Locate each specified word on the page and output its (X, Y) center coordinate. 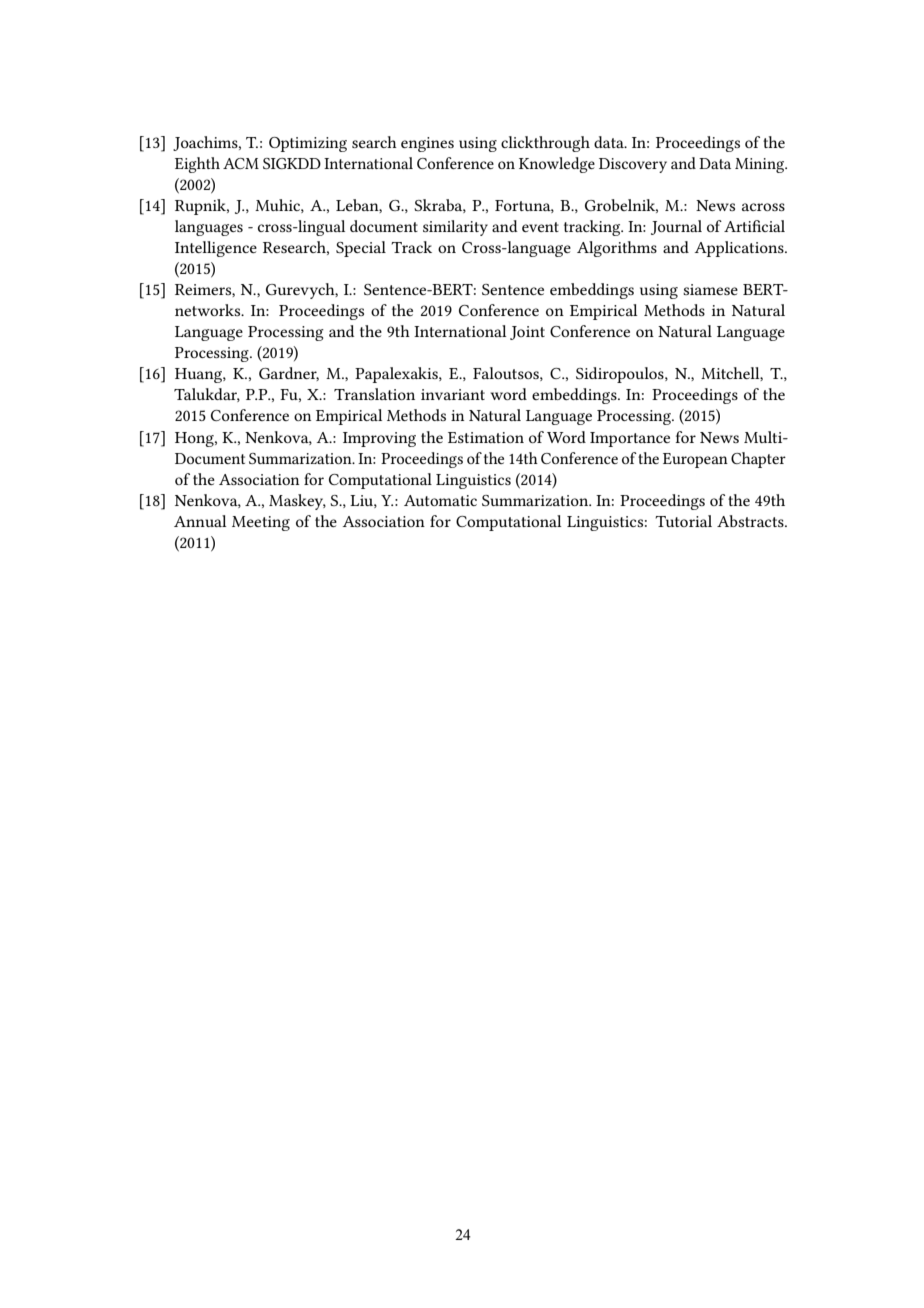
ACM (241, 163)
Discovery (633, 165)
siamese (710, 289)
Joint (527, 333)
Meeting (261, 523)
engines (427, 144)
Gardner (289, 374)
